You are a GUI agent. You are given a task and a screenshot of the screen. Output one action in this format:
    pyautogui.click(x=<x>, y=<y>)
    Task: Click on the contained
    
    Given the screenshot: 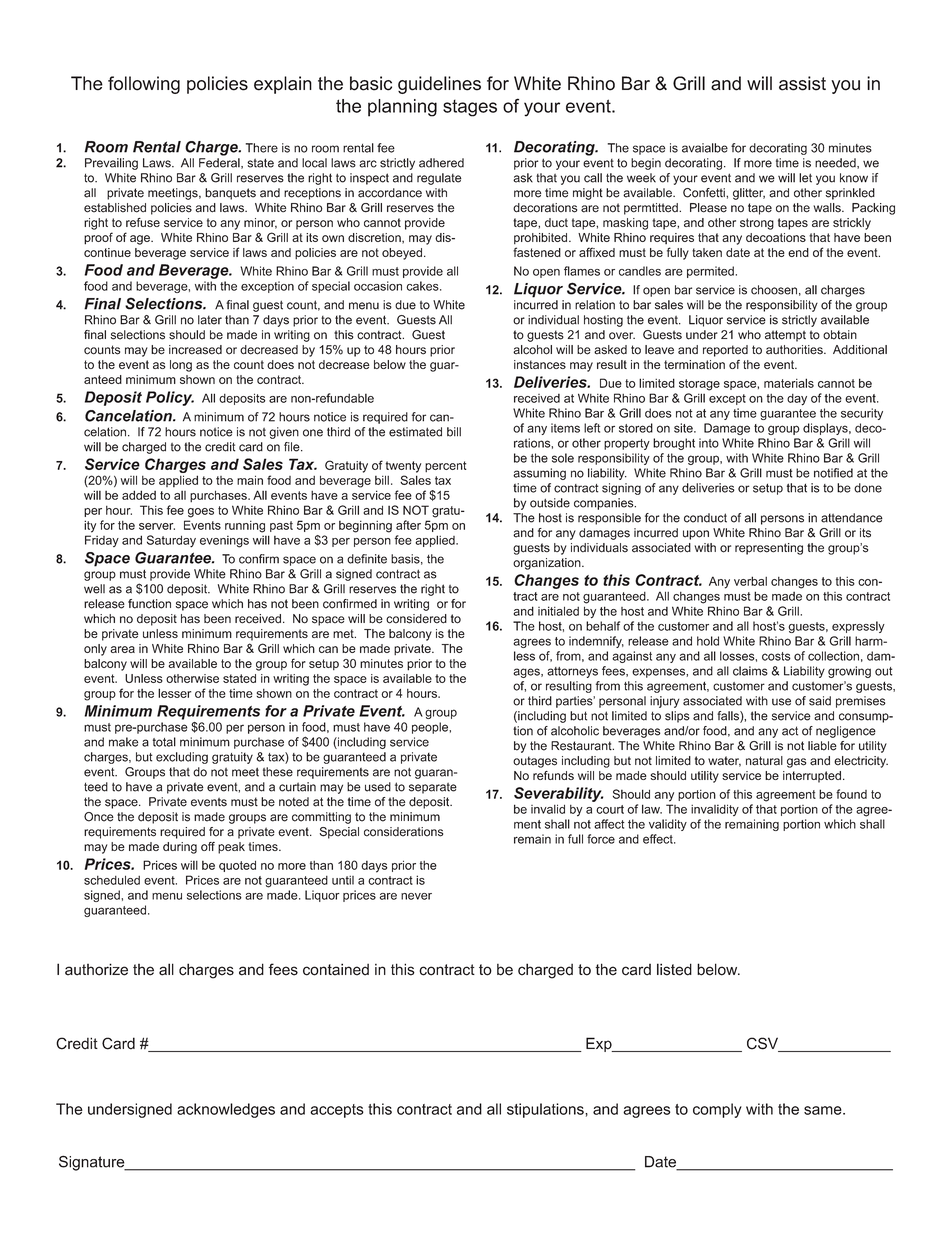 What is the action you would take?
    pyautogui.click(x=336, y=969)
